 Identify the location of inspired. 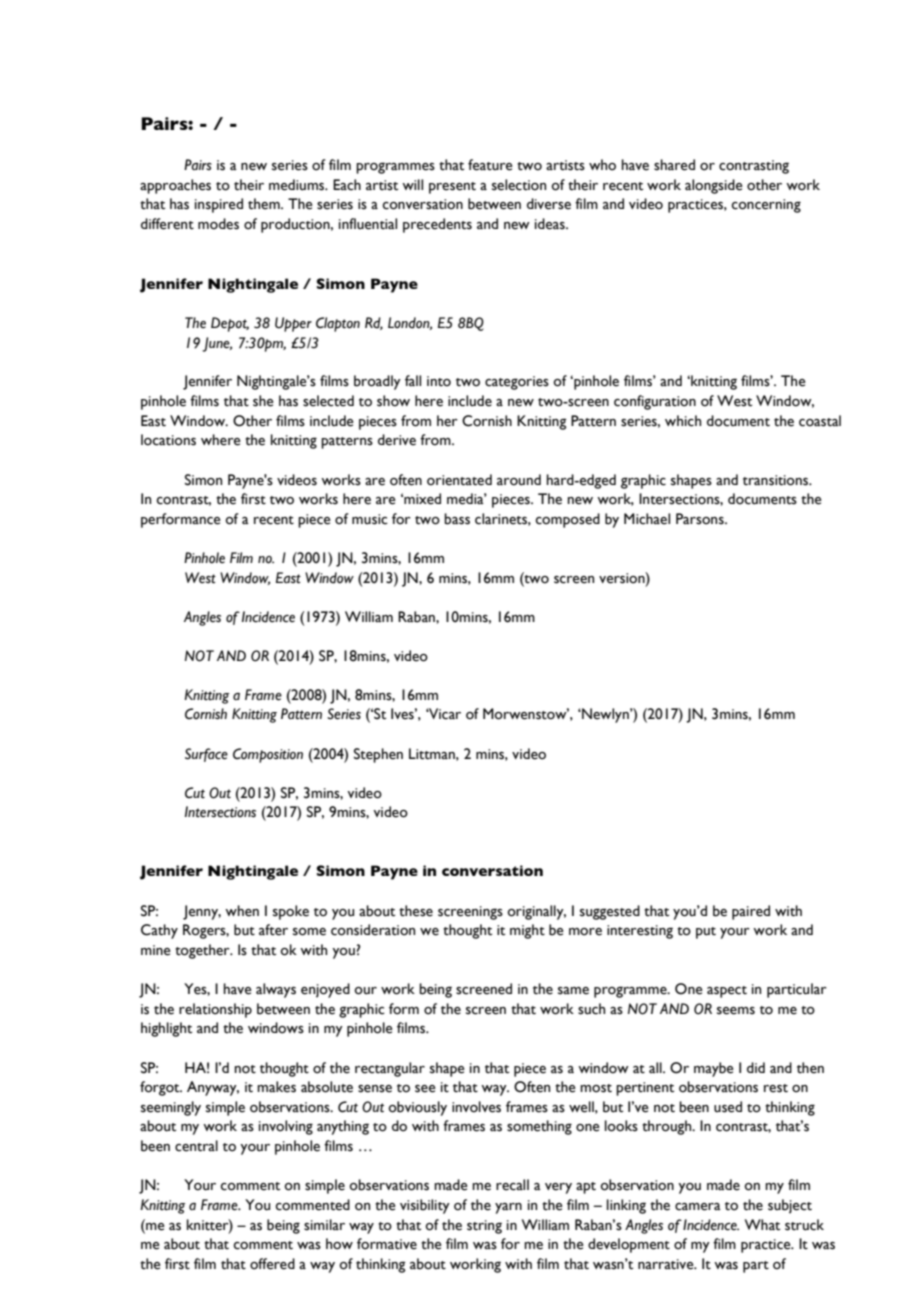
(219, 205).
